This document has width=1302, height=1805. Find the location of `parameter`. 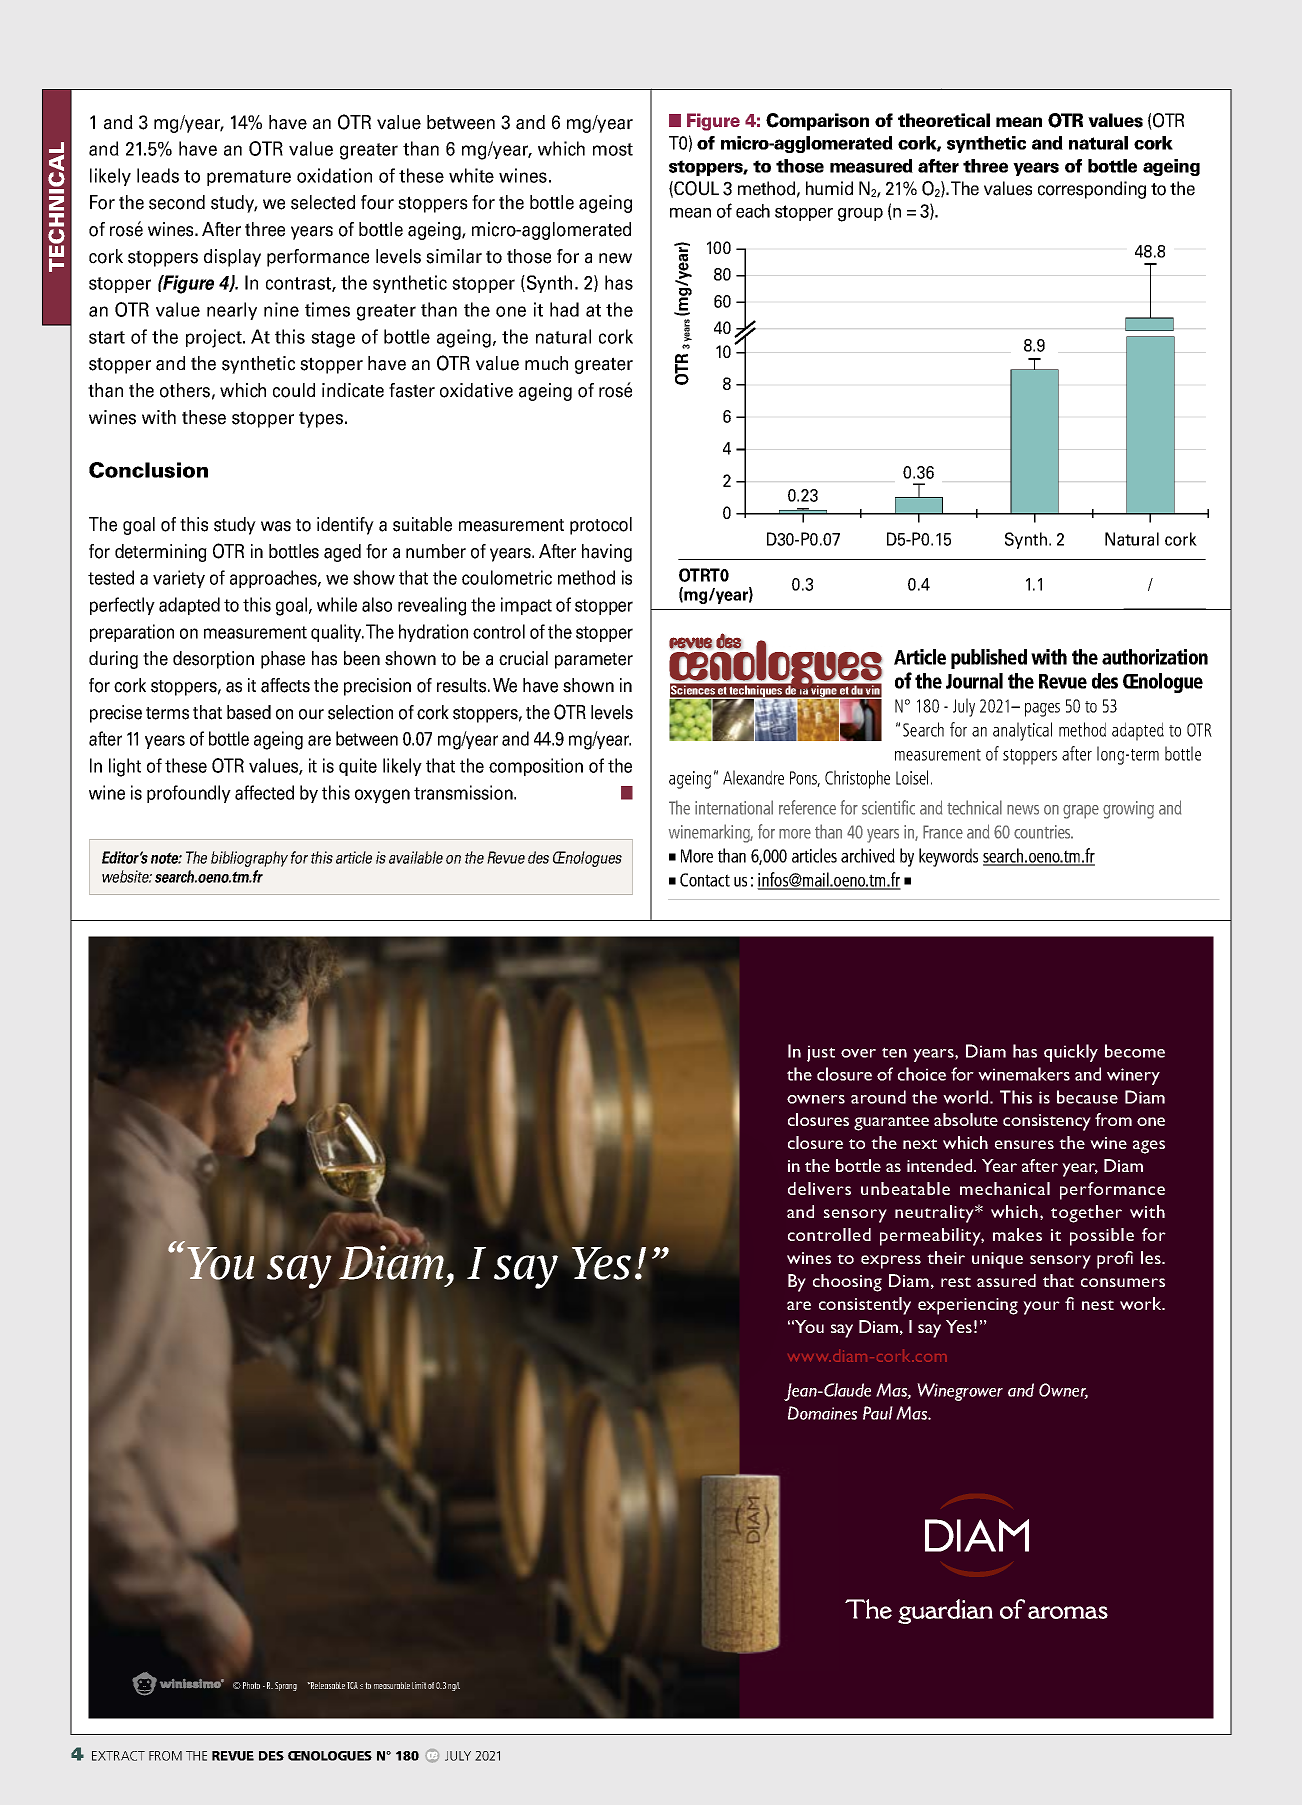

parameter is located at coordinates (594, 661).
